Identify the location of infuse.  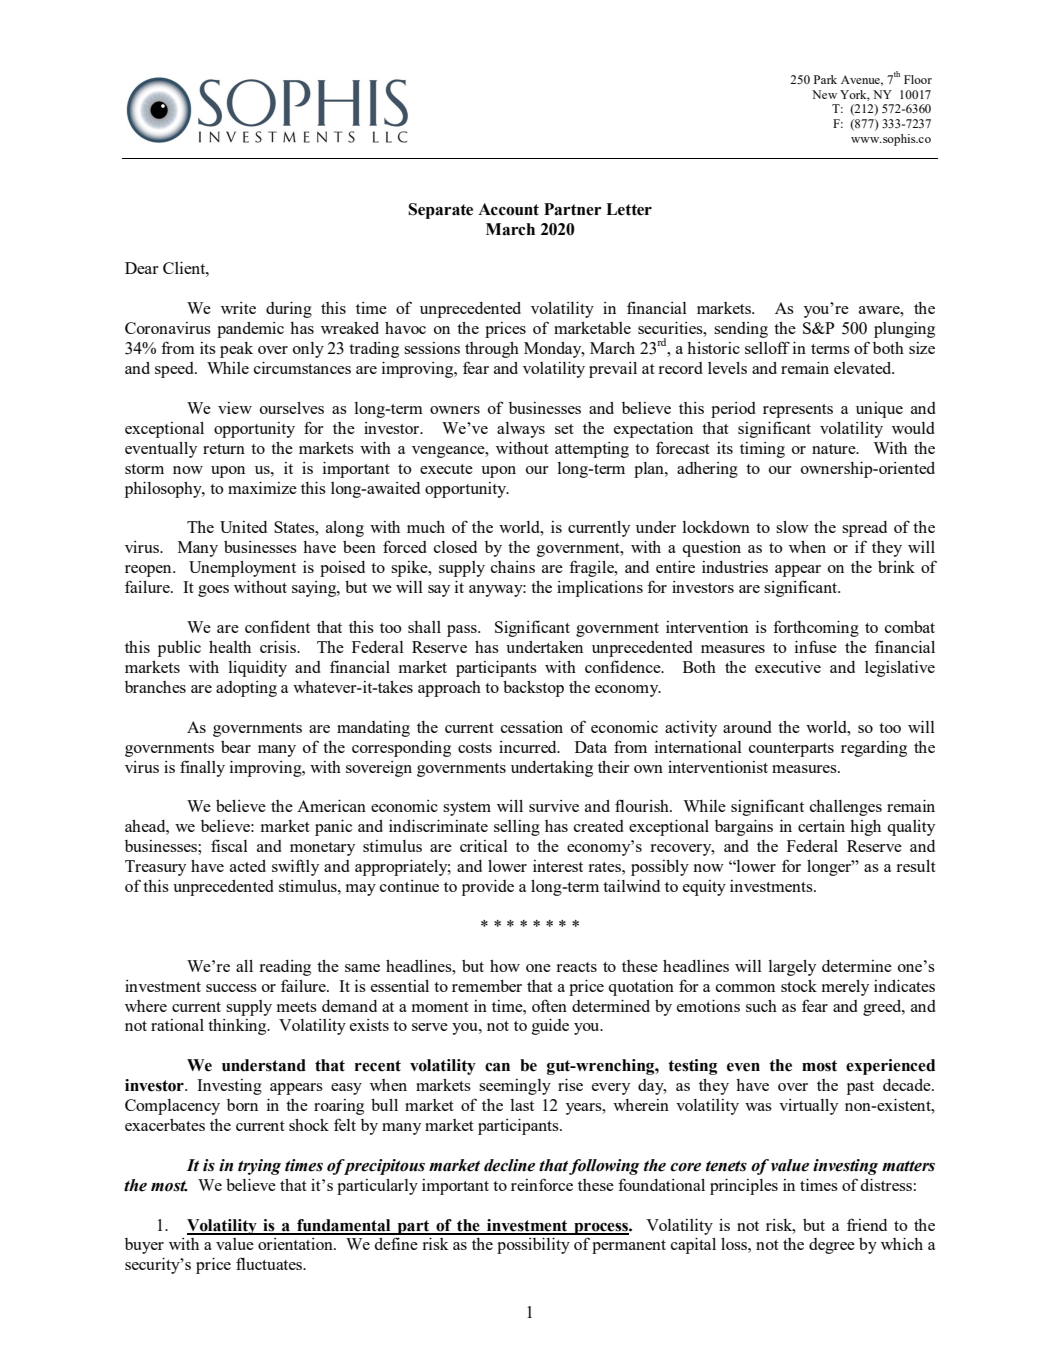
(816, 646).
